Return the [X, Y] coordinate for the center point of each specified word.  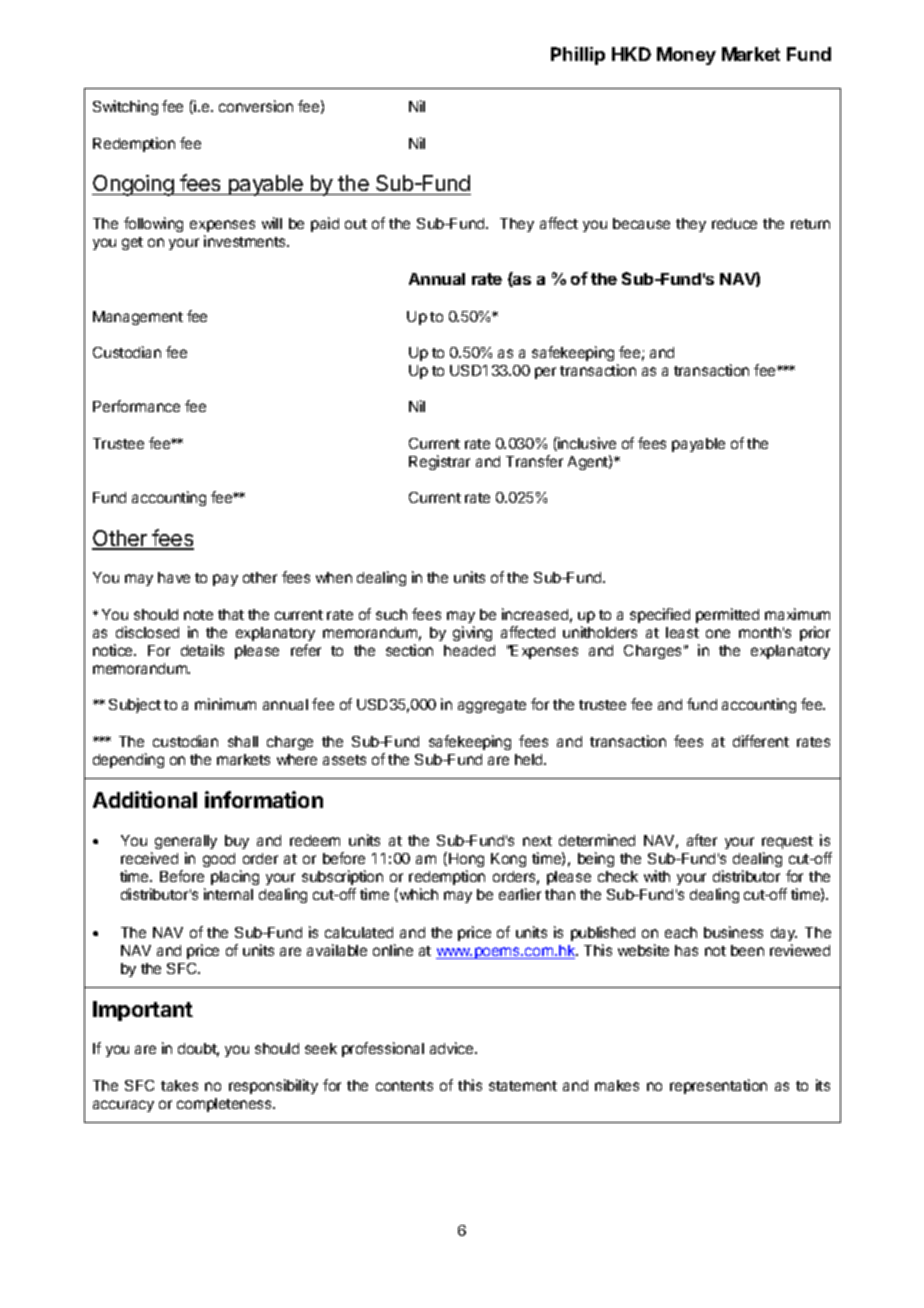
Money [686, 56]
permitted [727, 615]
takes [179, 1085]
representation [718, 1086]
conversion [256, 106]
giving [472, 633]
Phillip [578, 56]
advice [453, 1048]
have [174, 577]
